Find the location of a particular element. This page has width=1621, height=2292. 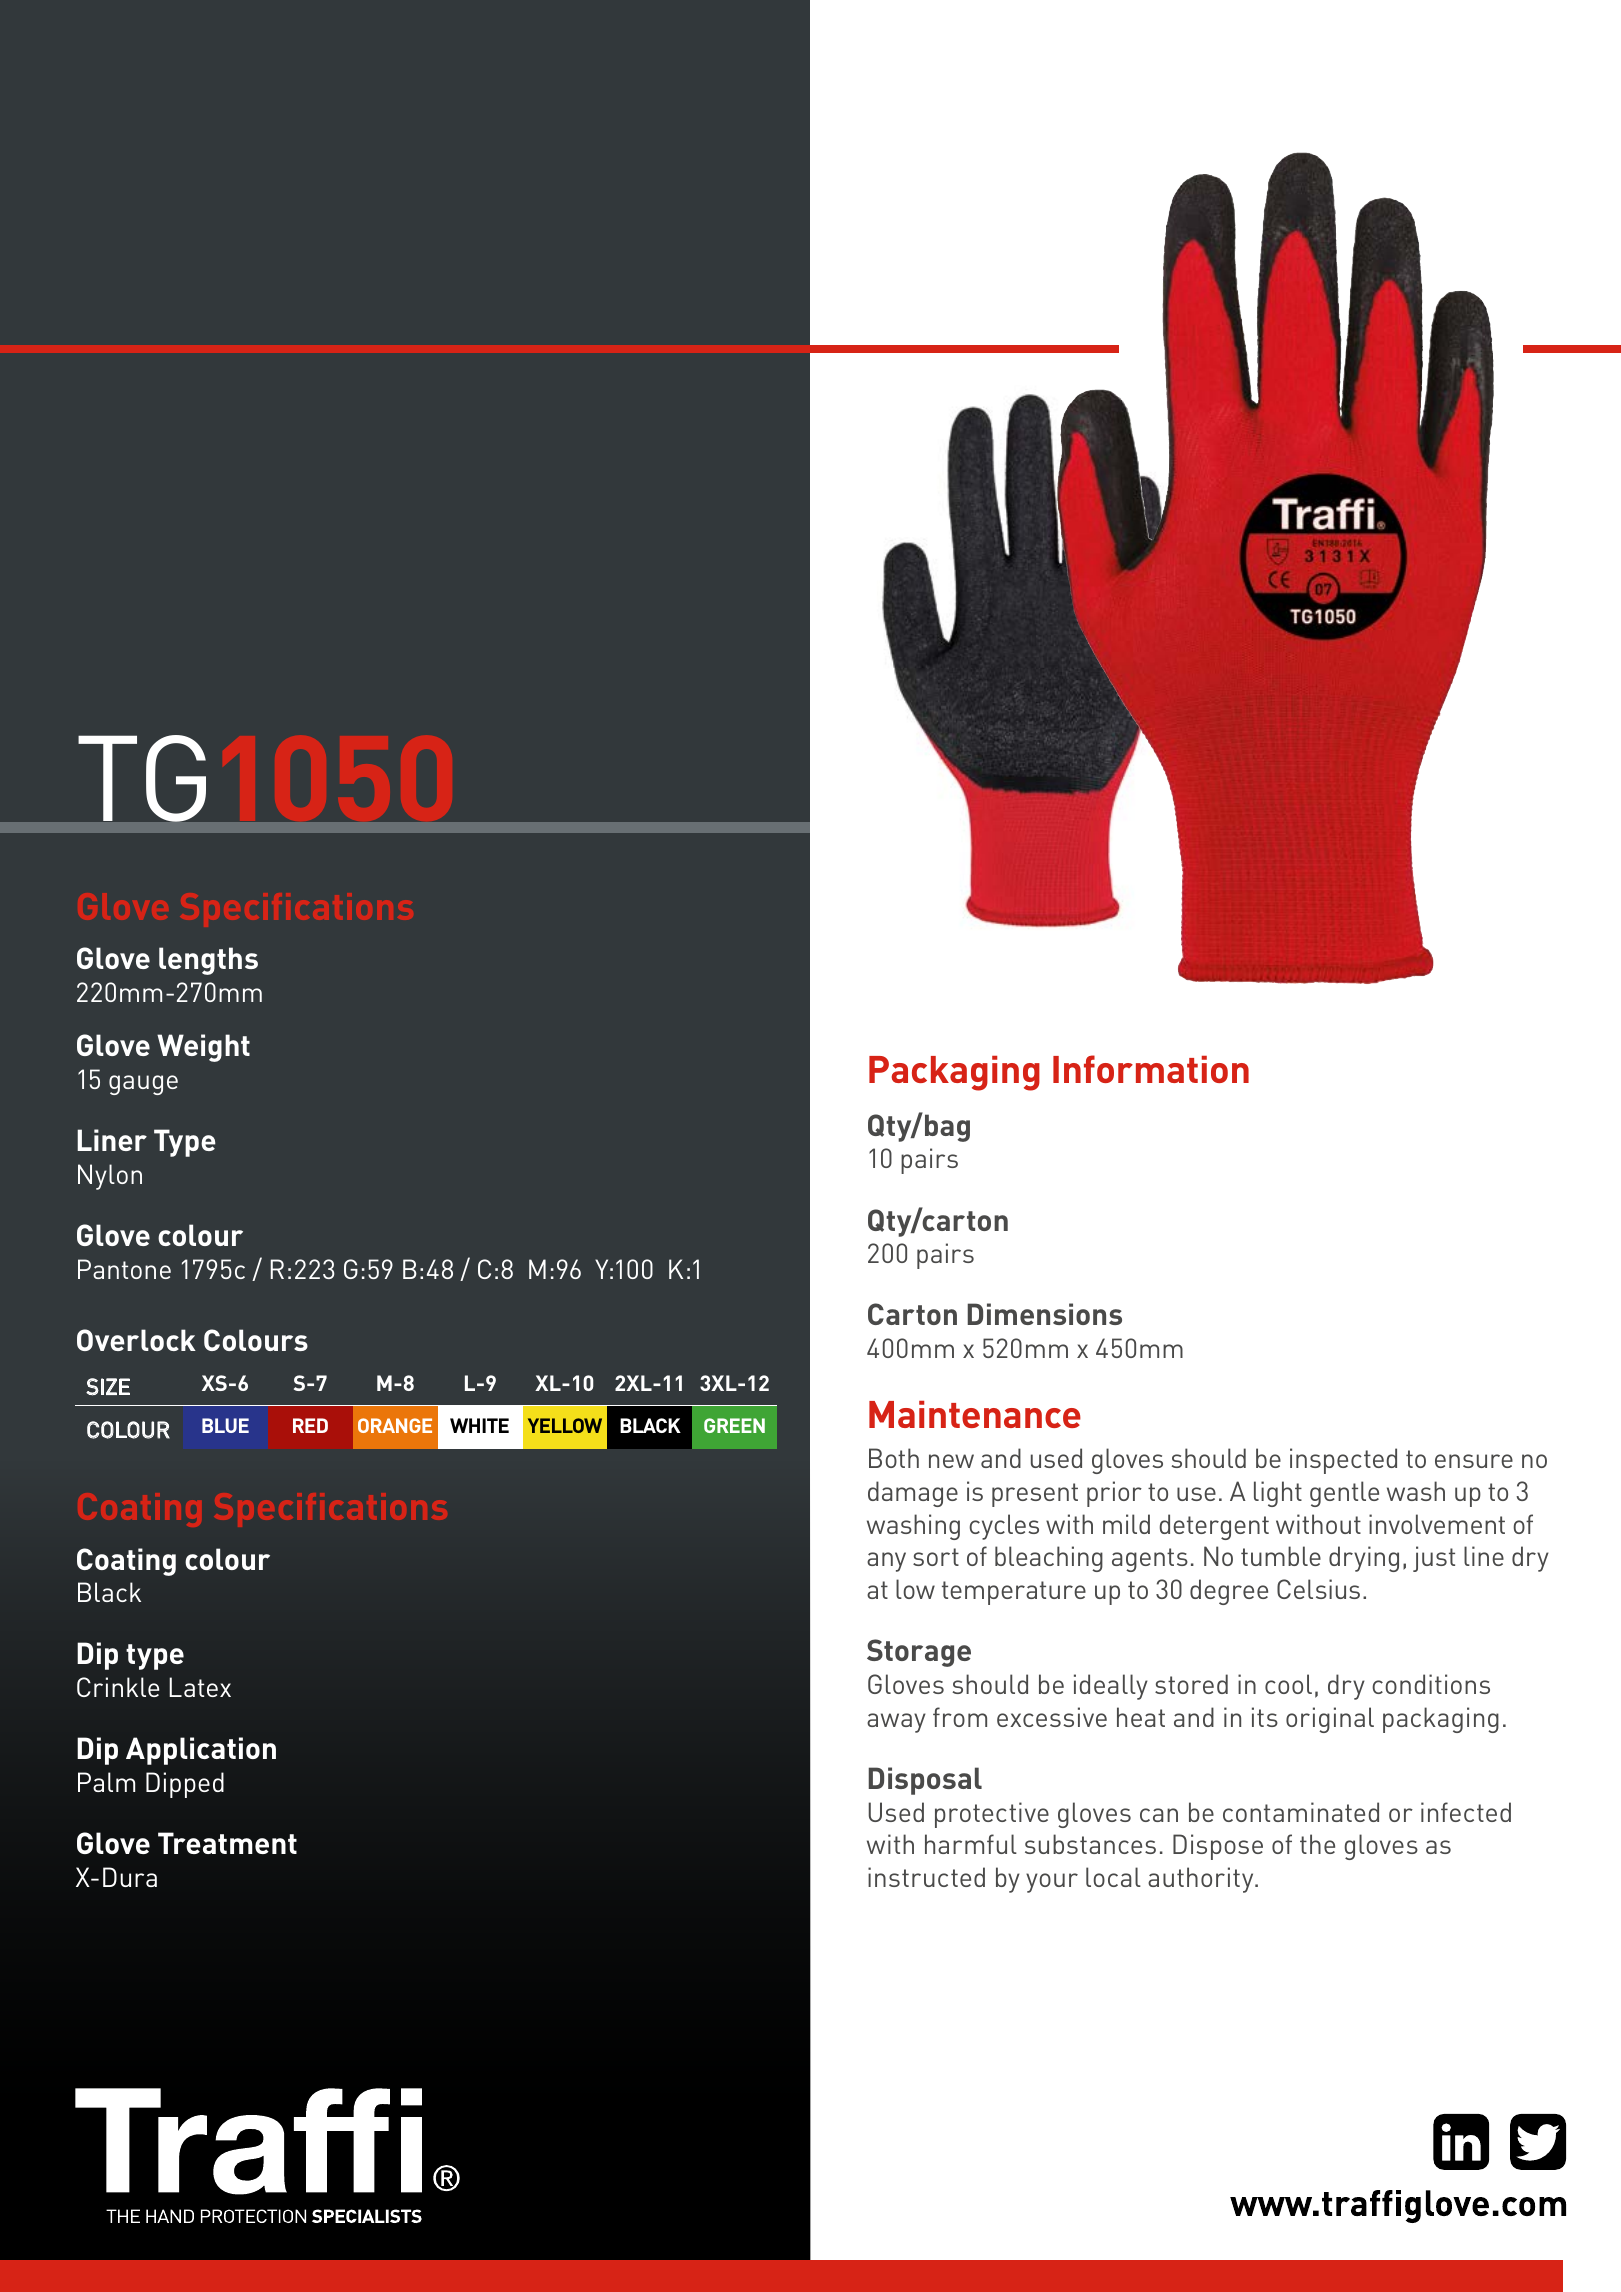

GREEN is located at coordinates (734, 1425).
